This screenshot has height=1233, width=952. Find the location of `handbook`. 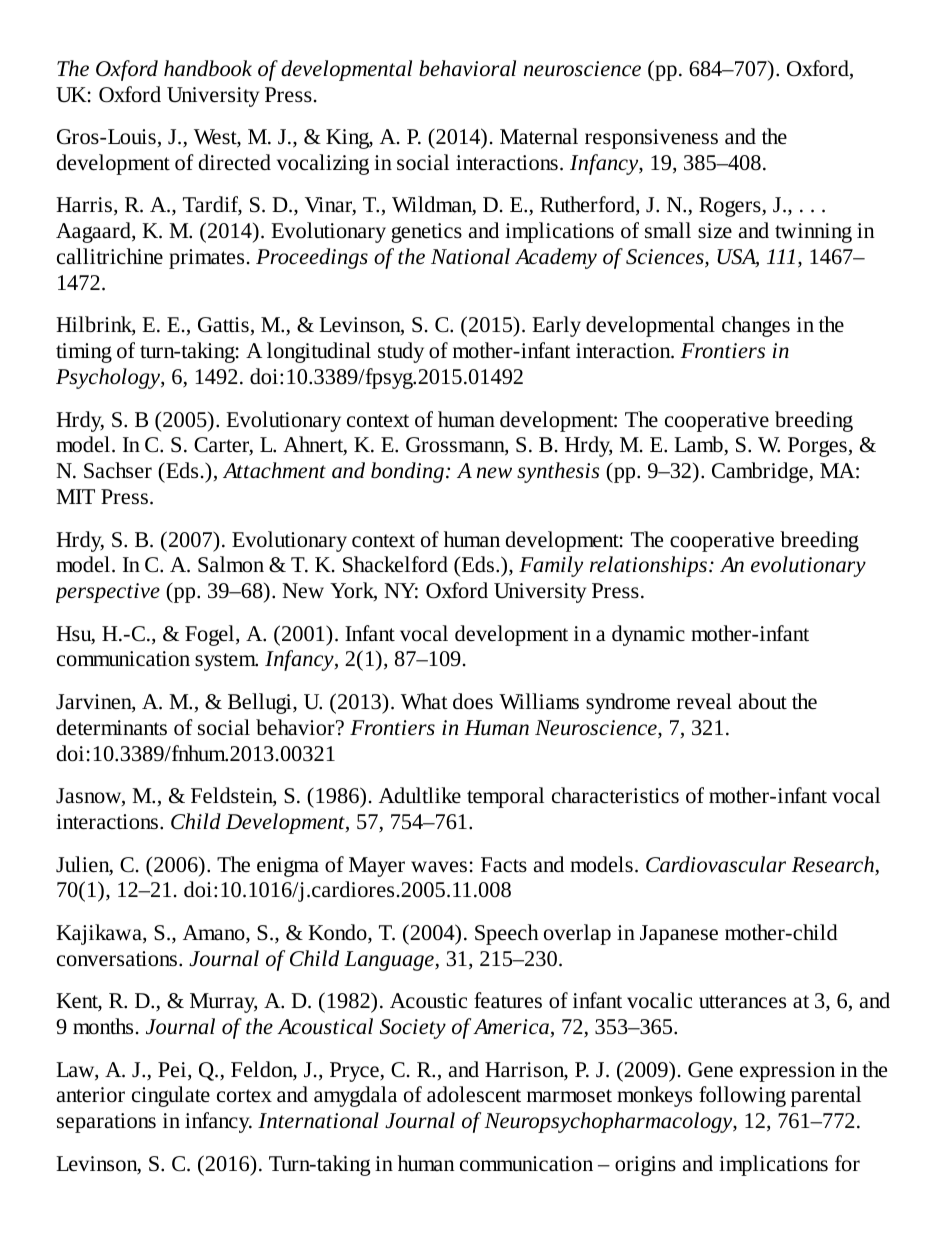

handbook is located at coordinates (208, 68).
